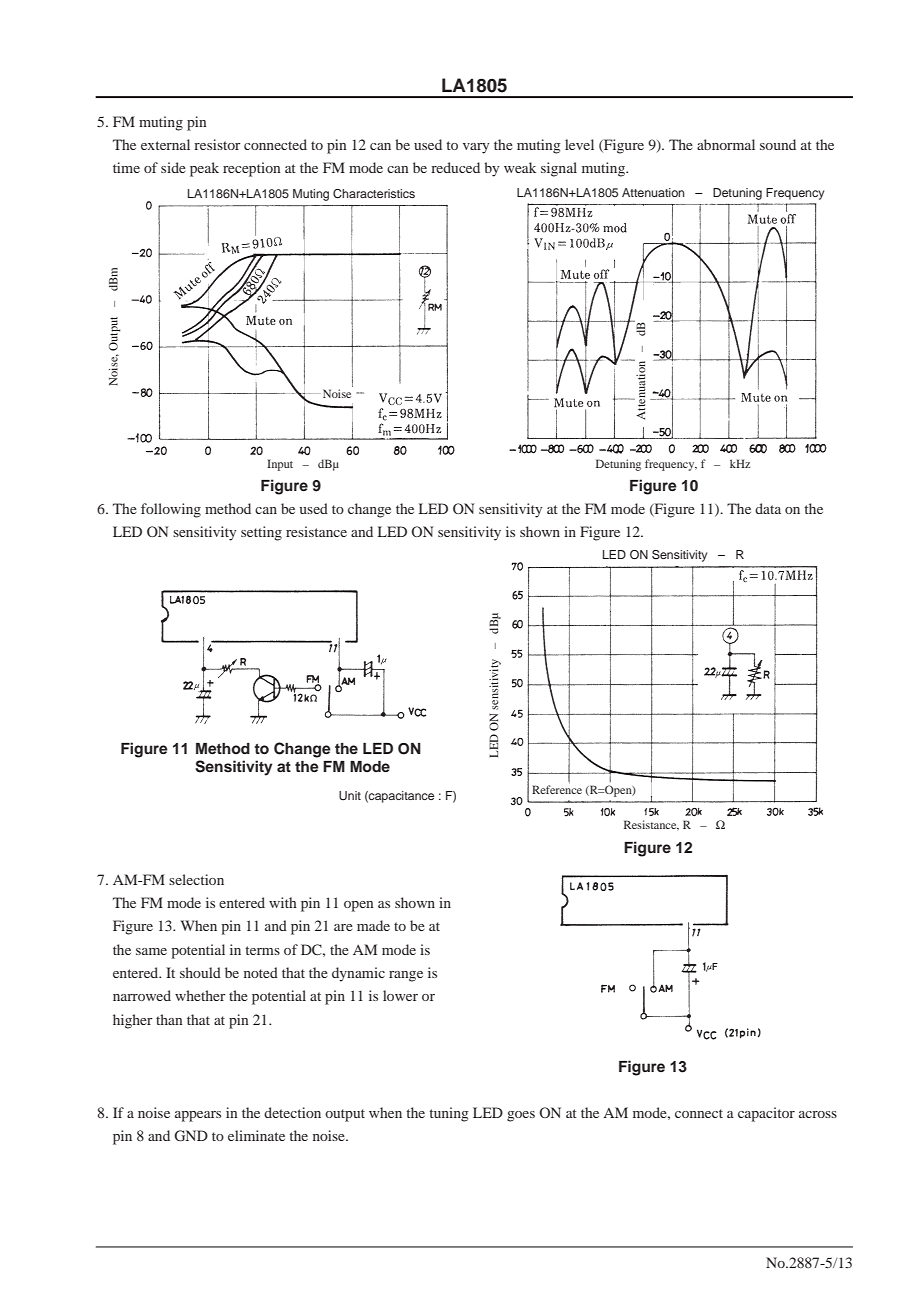  Describe the element at coordinates (261, 533) in the document. I see `setting` at that location.
